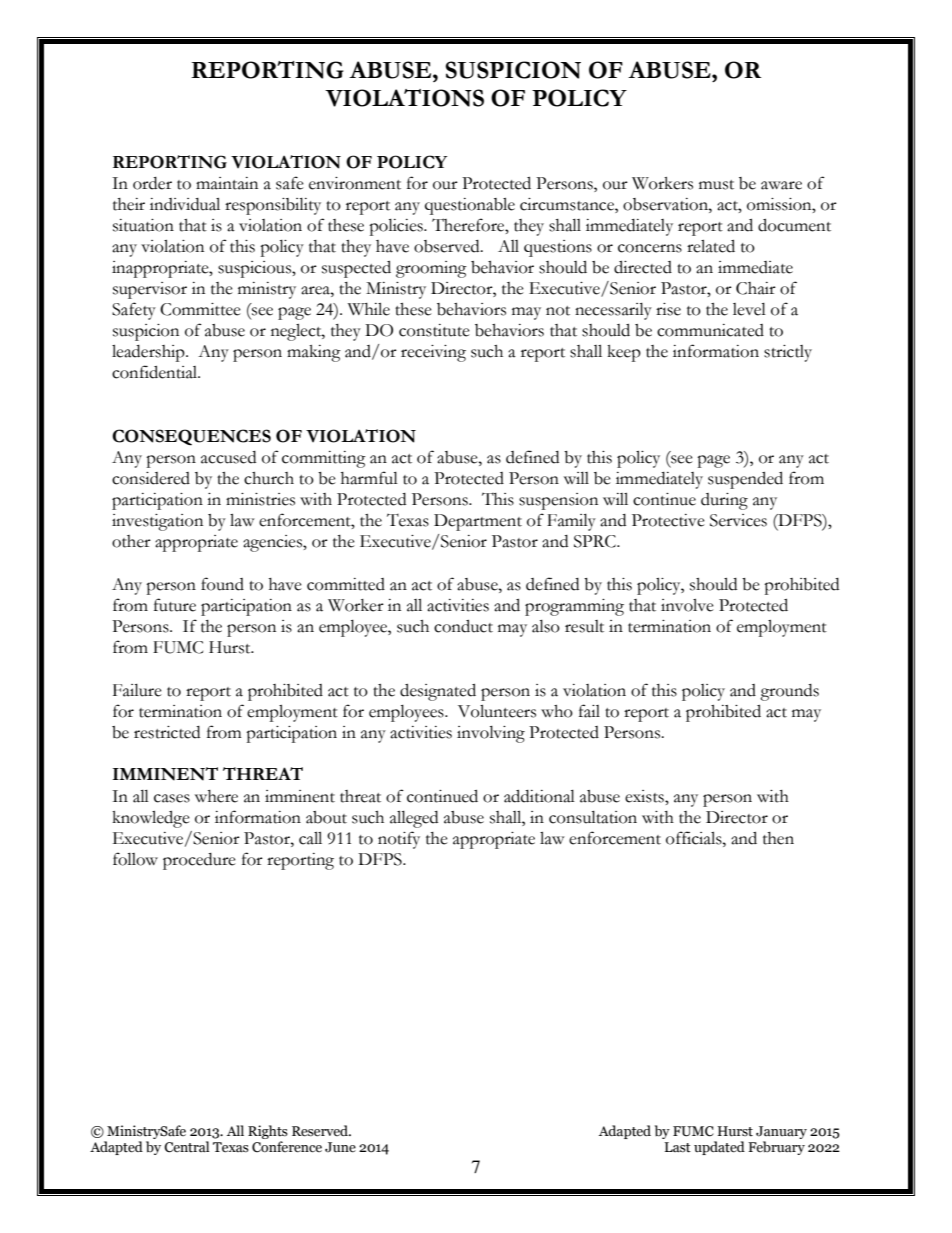 The width and height of the image is (952, 1233). What do you see at coordinates (789, 692) in the image?
I see `grounds` at bounding box center [789, 692].
